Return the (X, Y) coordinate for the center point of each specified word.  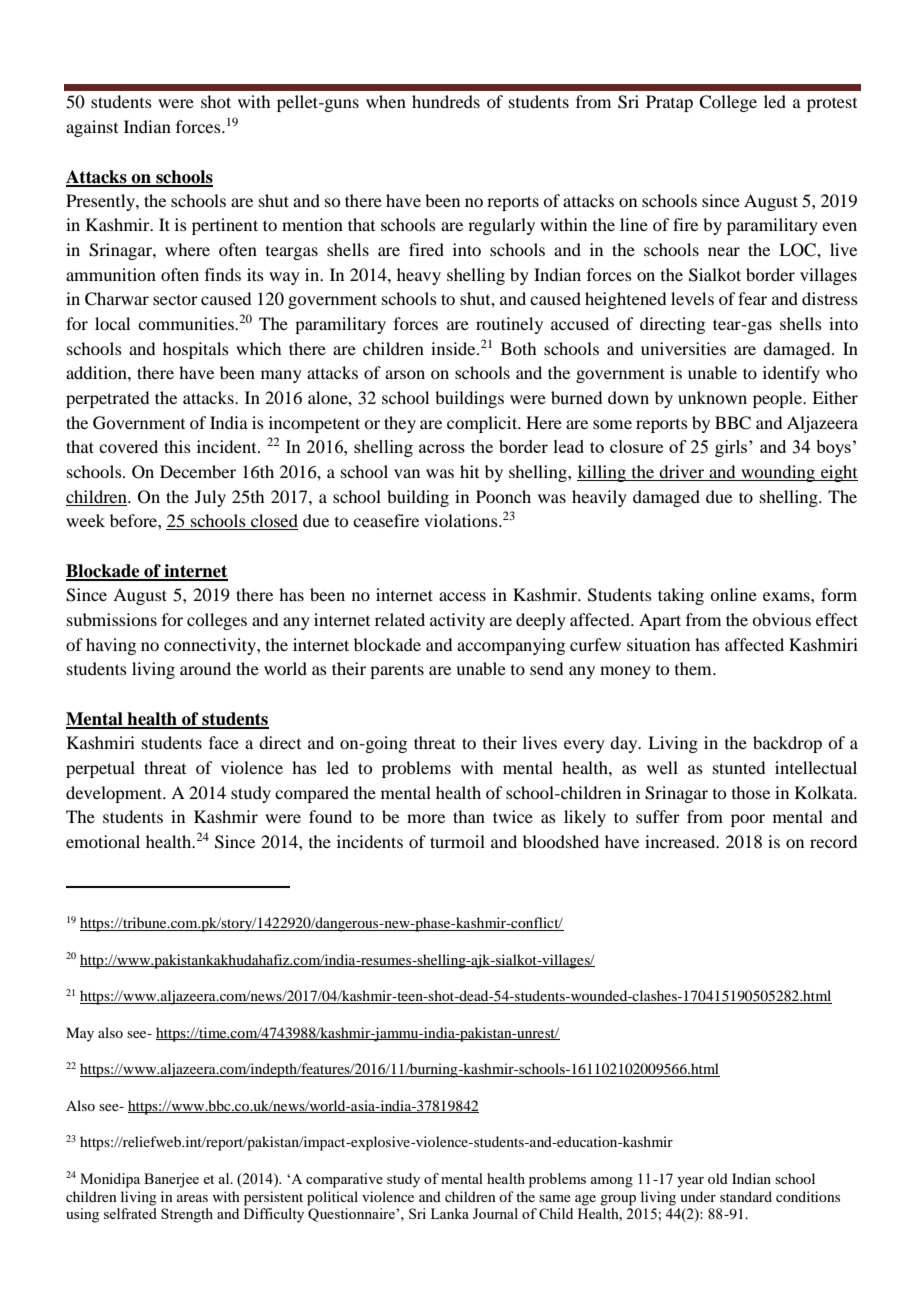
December (198, 471)
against (92, 128)
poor (748, 820)
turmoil (457, 841)
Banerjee (171, 1180)
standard (746, 1196)
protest (832, 104)
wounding (778, 473)
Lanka (450, 1213)
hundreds (446, 101)
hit (469, 471)
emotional (103, 841)
